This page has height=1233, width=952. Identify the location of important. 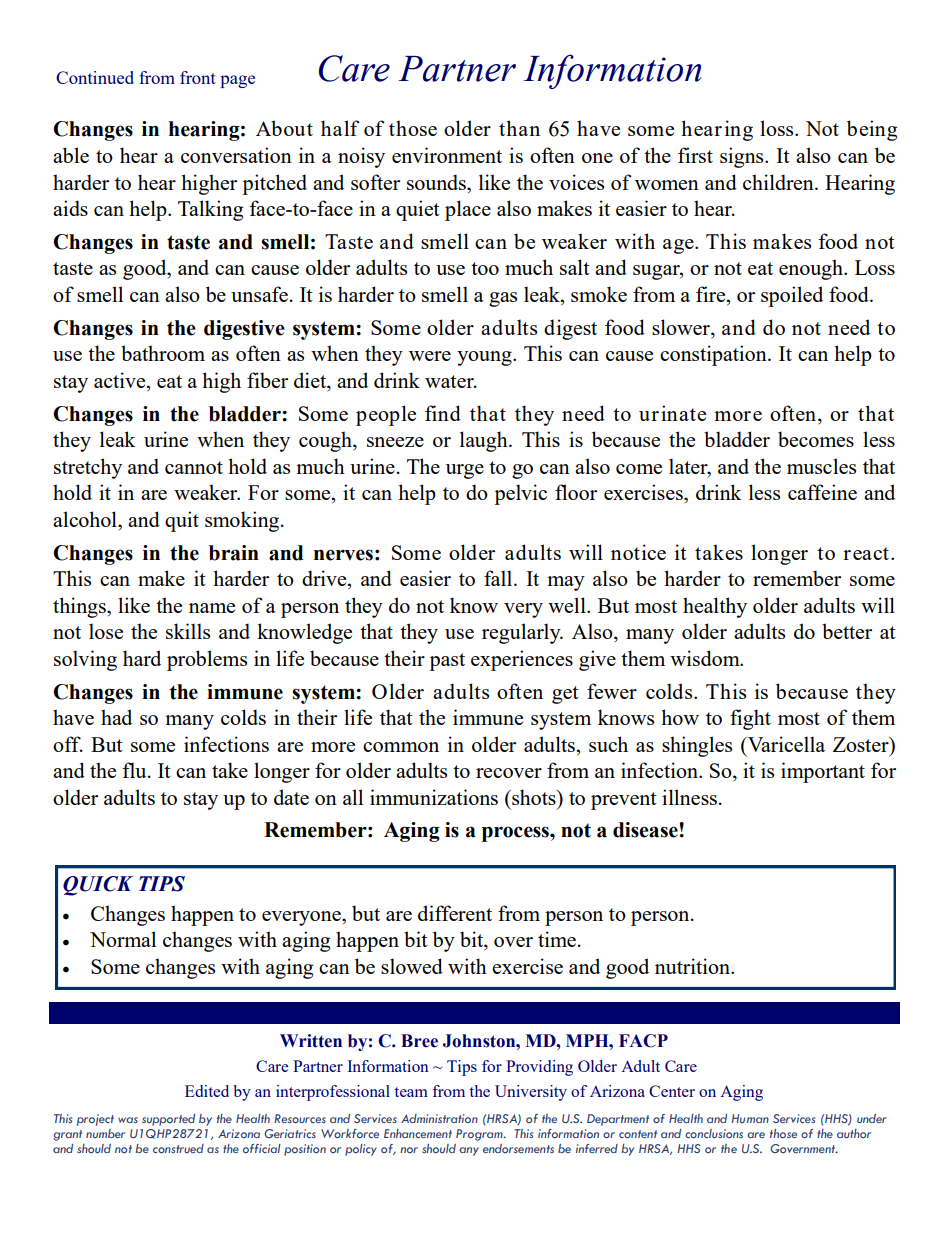
(823, 772).
